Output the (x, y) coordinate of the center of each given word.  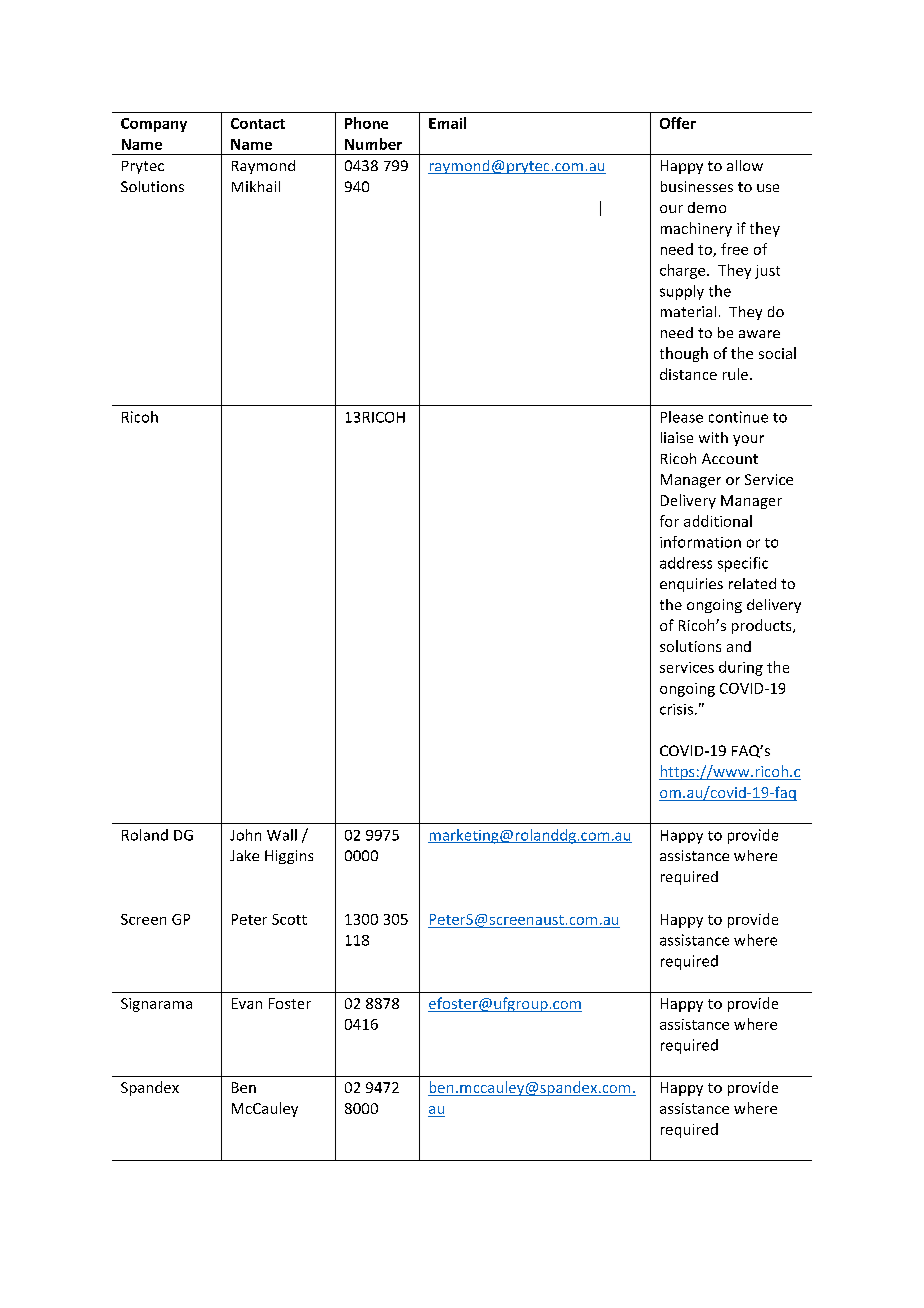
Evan (247, 1003)
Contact (258, 123)
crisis (676, 709)
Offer (678, 123)
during (741, 668)
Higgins (289, 857)
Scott (289, 919)
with (713, 437)
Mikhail (256, 186)
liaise (677, 437)
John (245, 835)
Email (447, 123)
